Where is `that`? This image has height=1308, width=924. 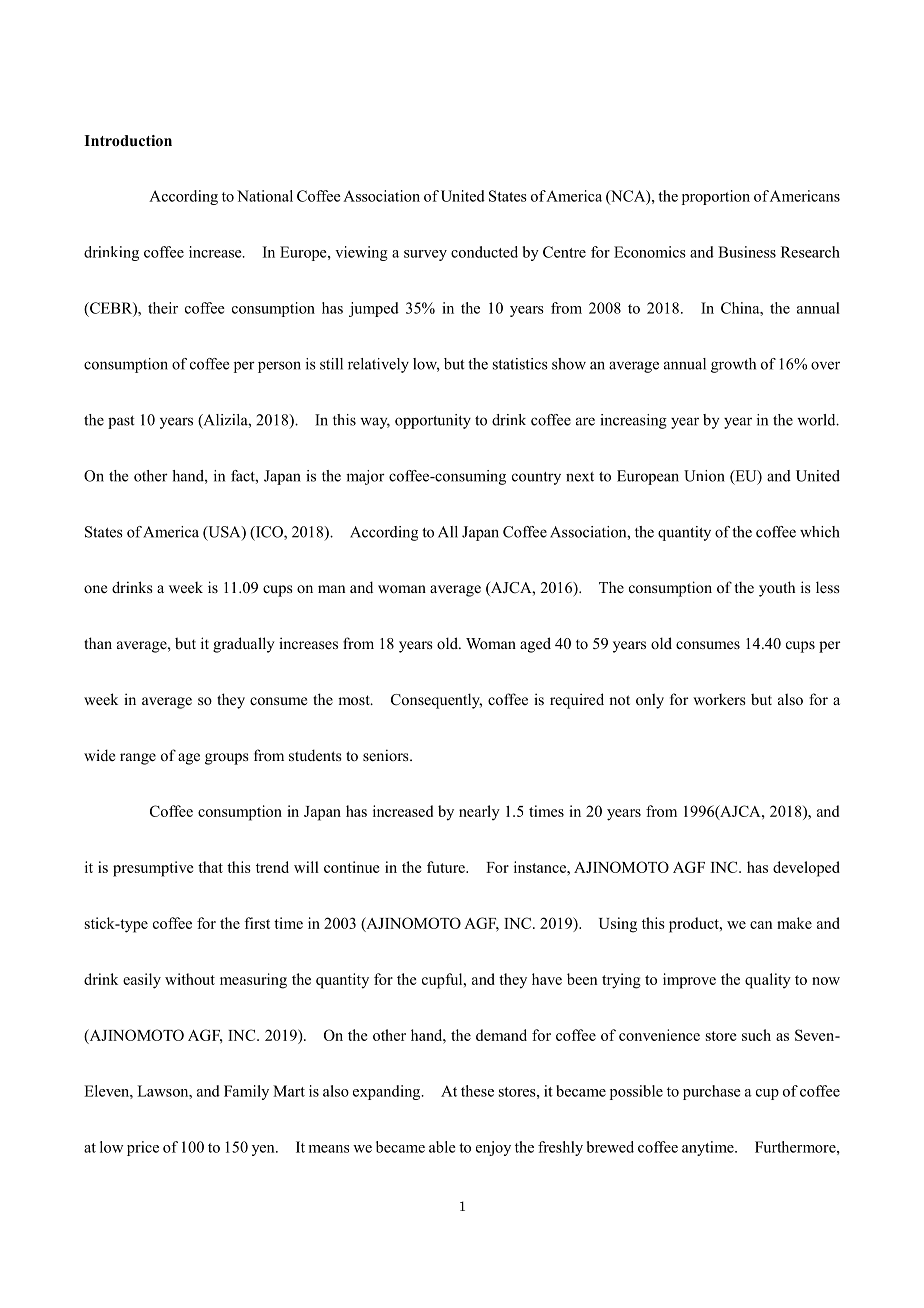 that is located at coordinates (210, 867).
